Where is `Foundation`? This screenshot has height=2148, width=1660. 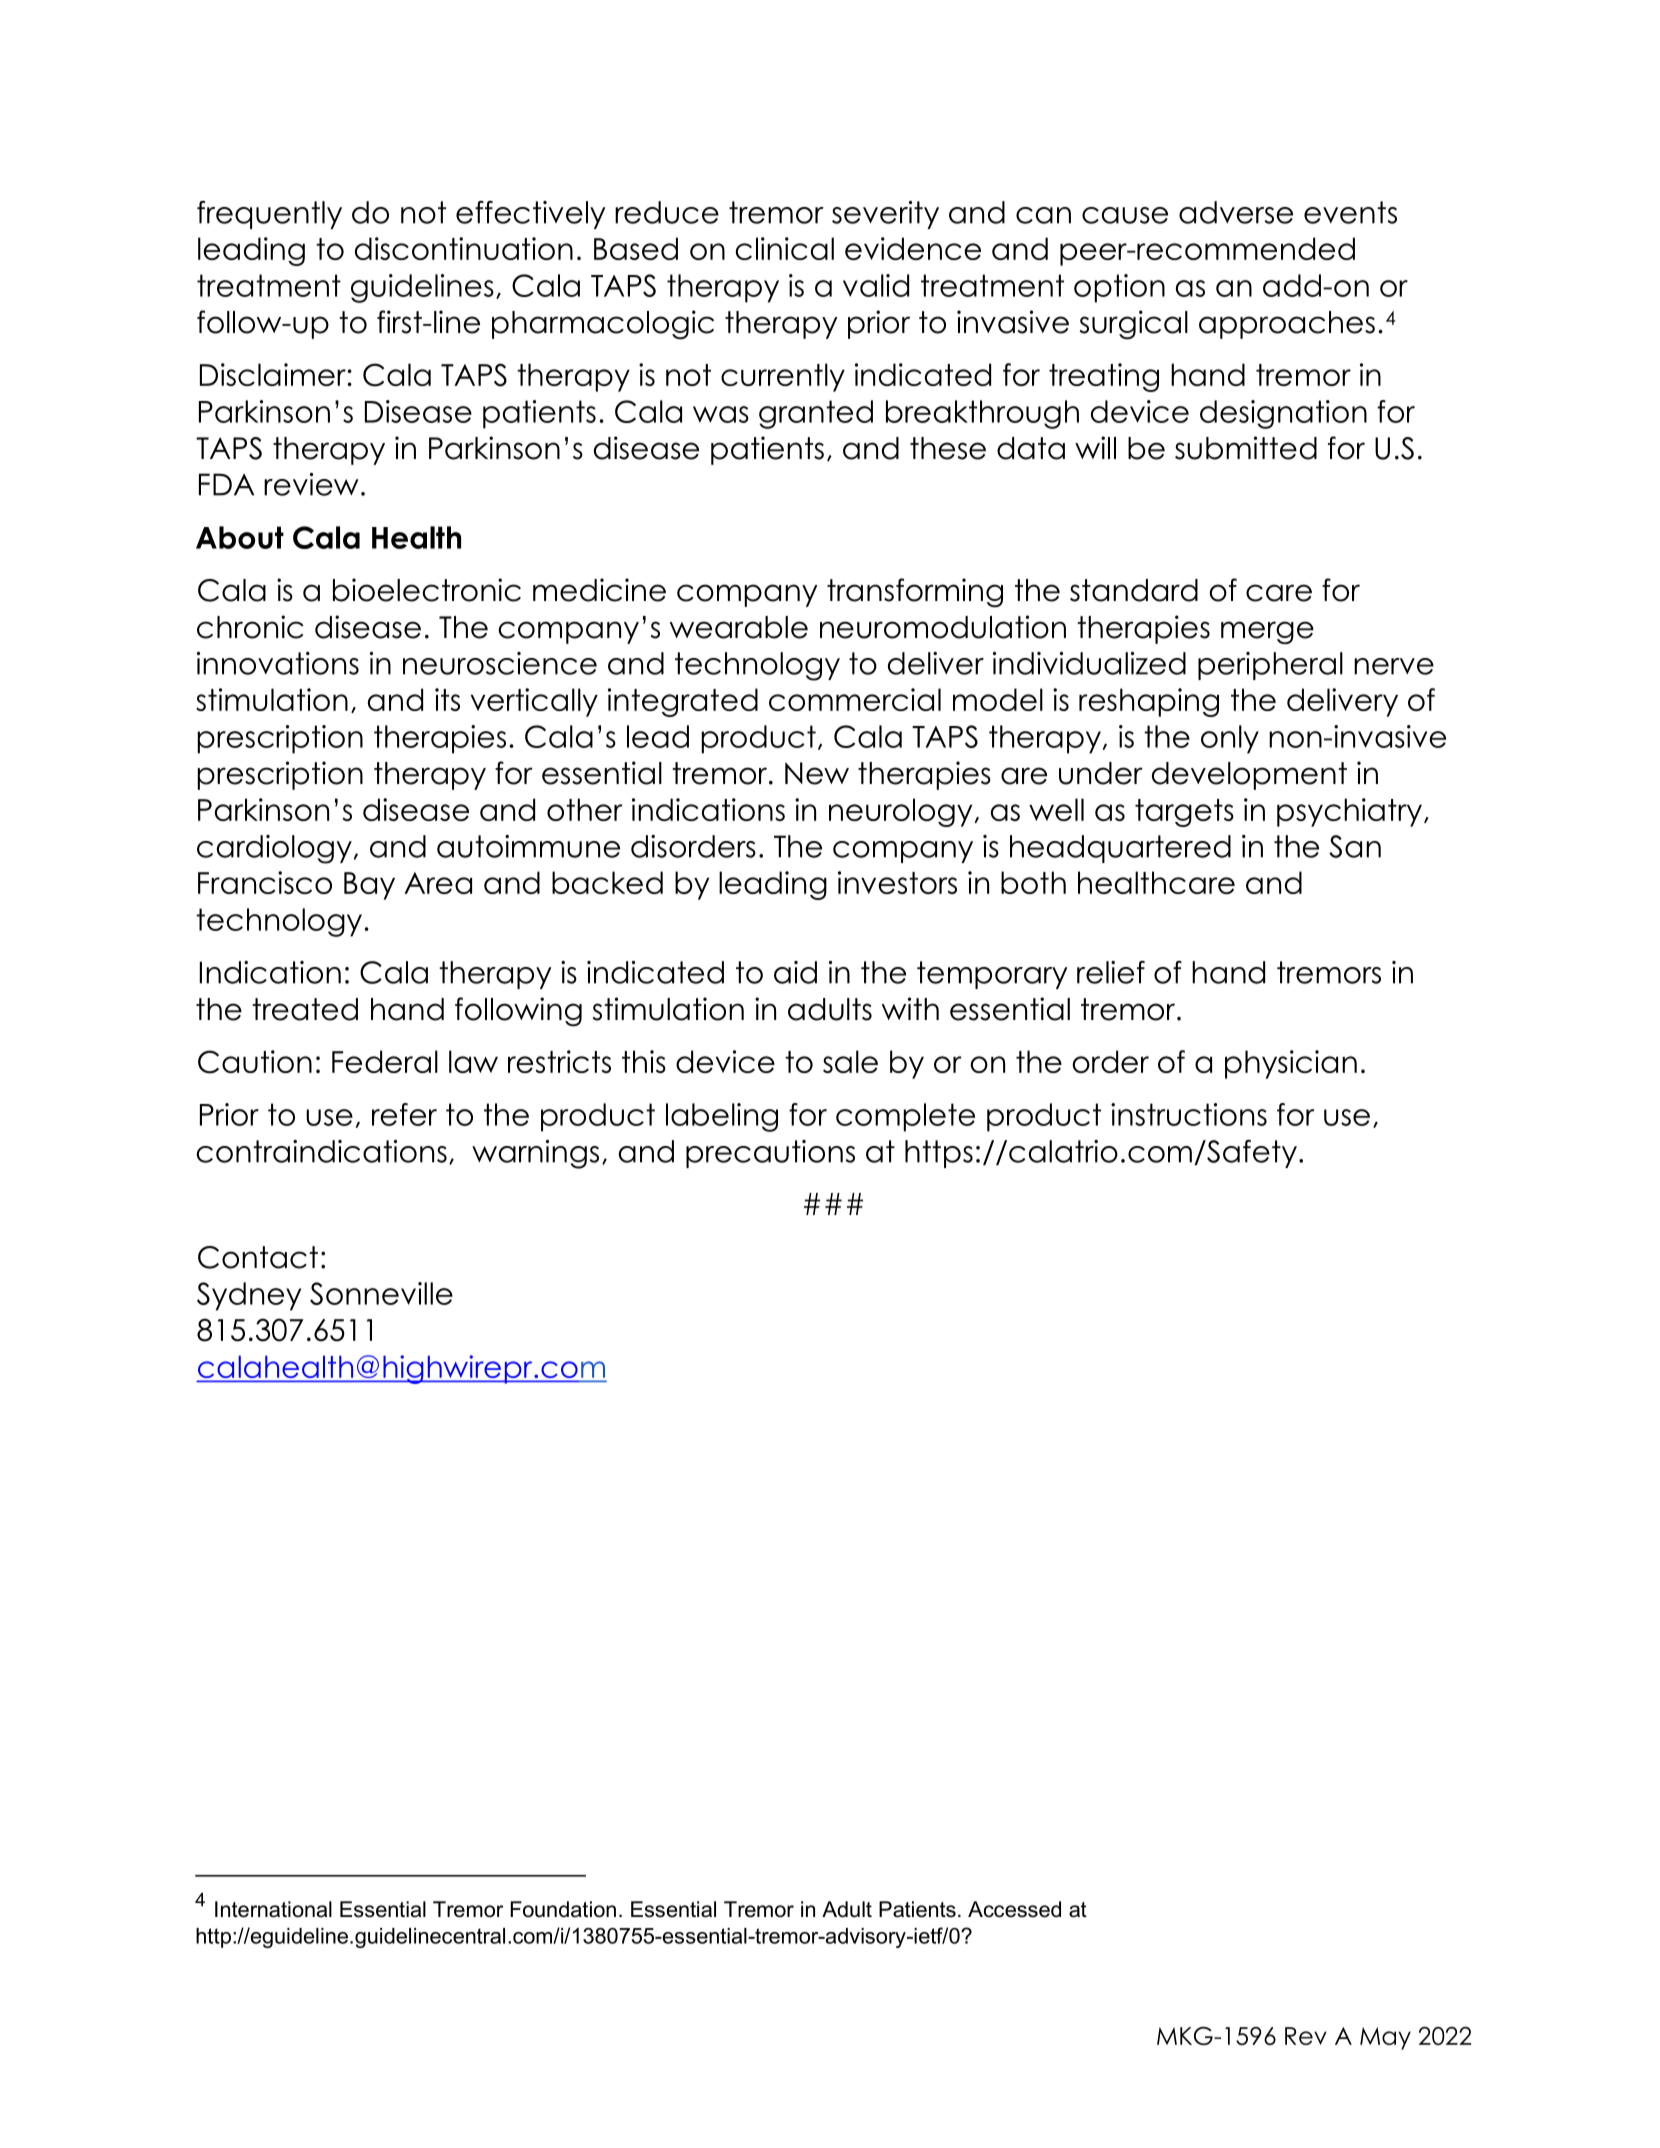
Foundation is located at coordinates (563, 1909).
